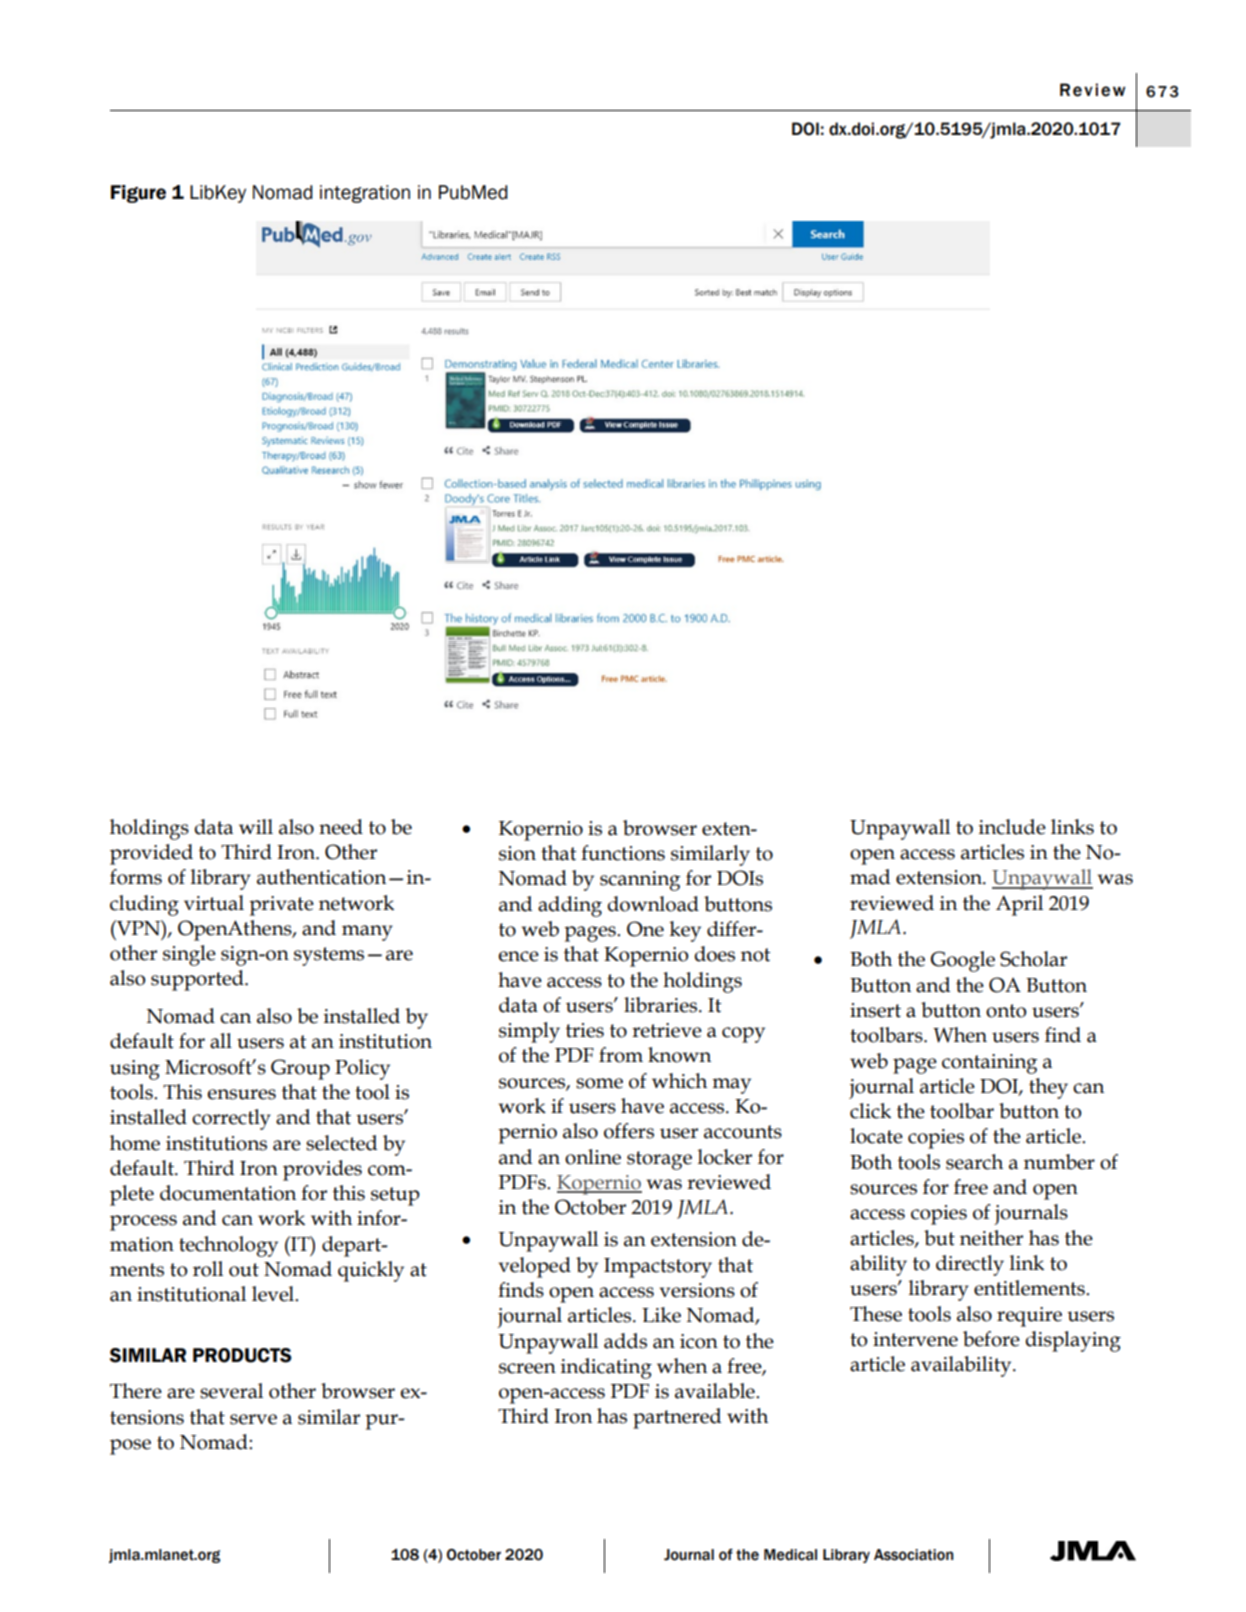 The image size is (1246, 1612). I want to click on Association, so click(913, 1555).
